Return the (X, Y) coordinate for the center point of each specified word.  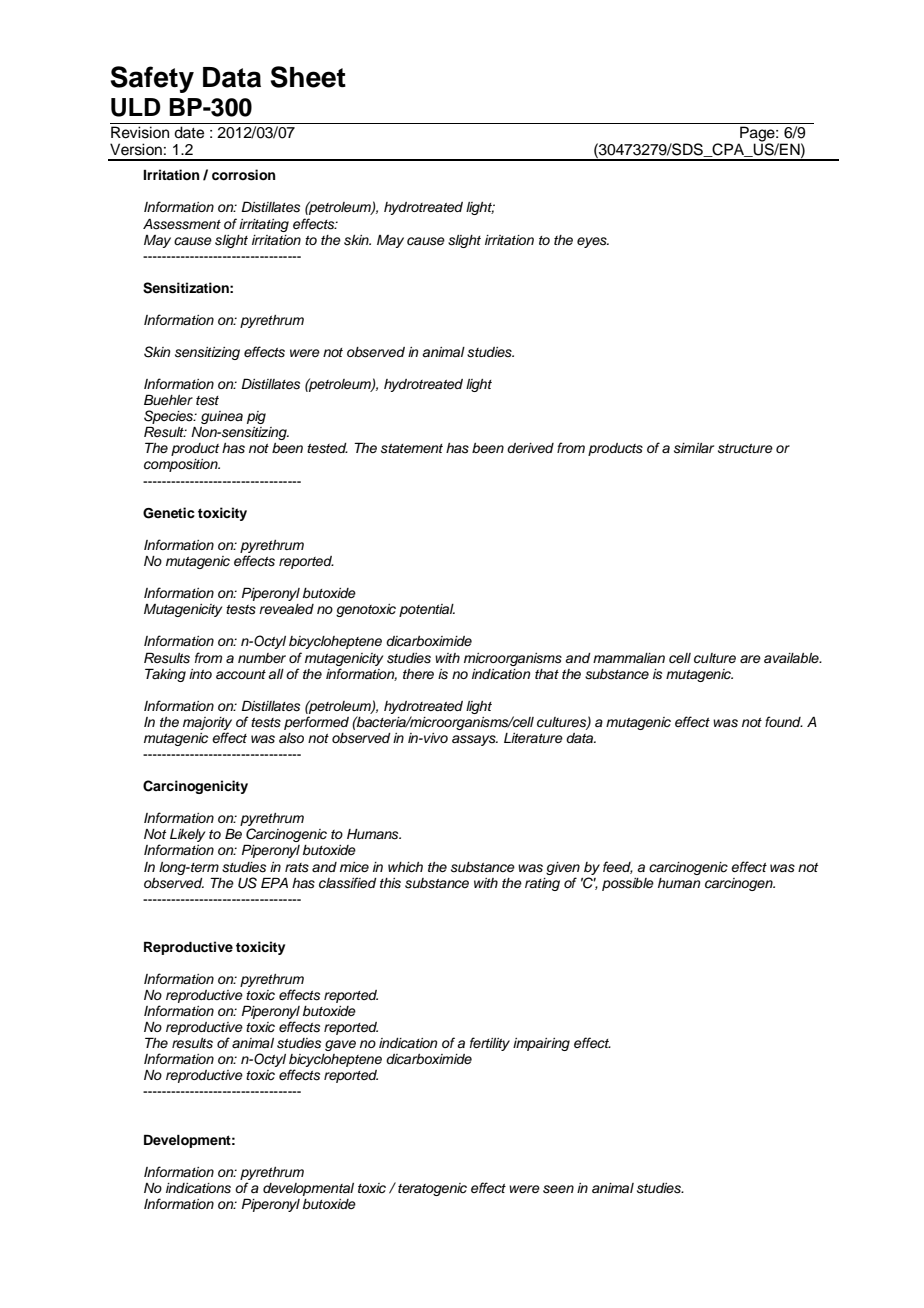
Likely (187, 835)
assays (475, 740)
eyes (593, 242)
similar (694, 448)
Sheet (308, 77)
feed (618, 867)
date (189, 132)
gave (340, 1045)
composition (182, 465)
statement (412, 449)
